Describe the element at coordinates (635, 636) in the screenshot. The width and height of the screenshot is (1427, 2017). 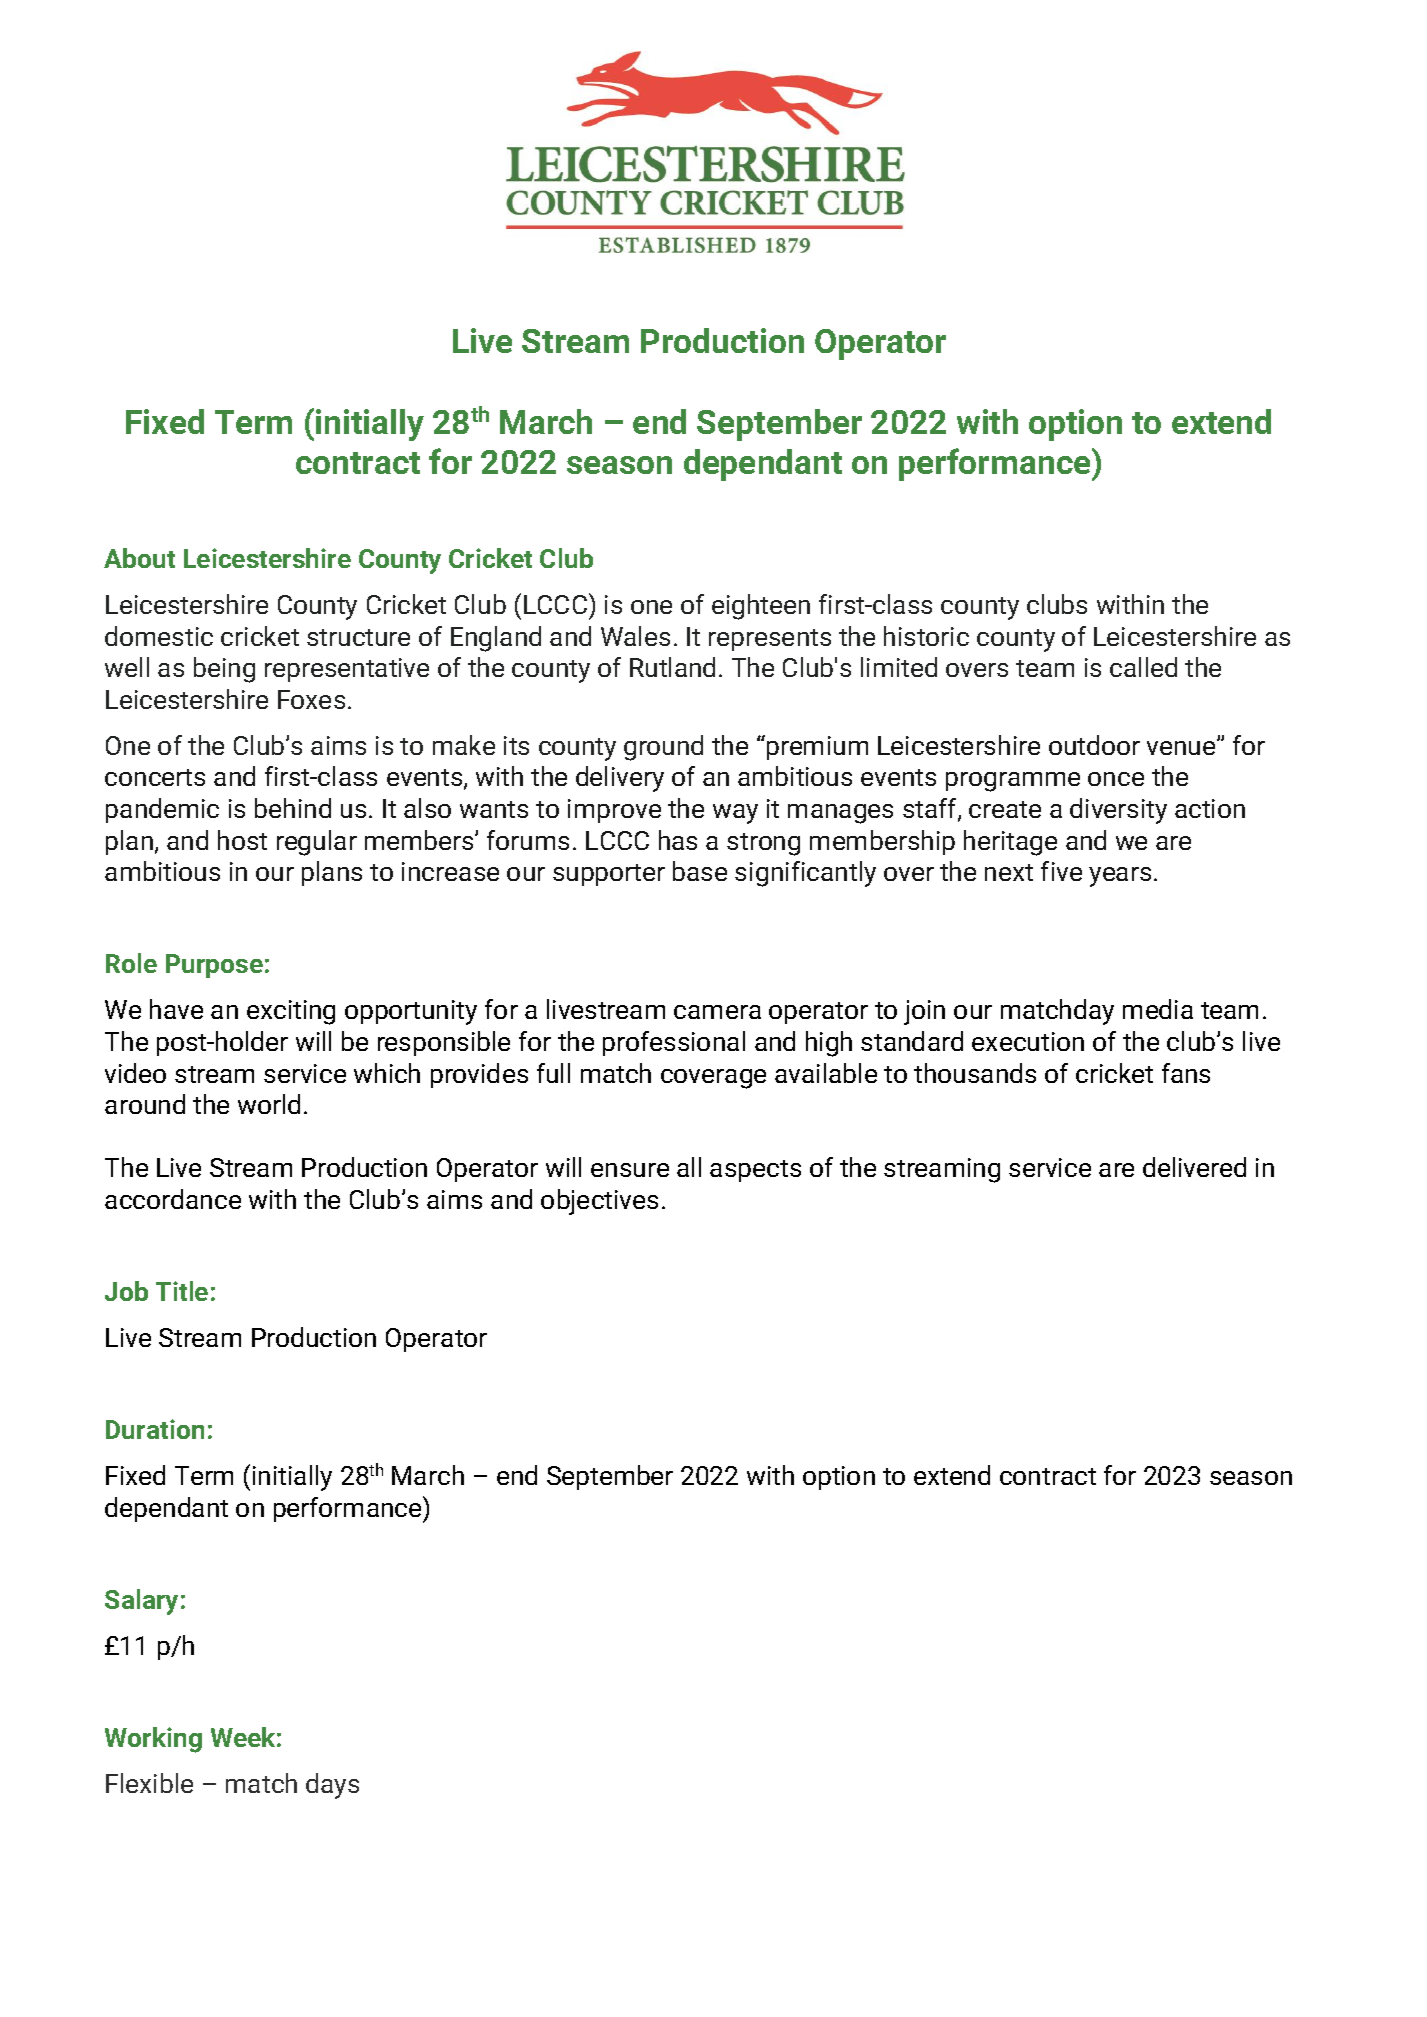
I see `Wales` at that location.
